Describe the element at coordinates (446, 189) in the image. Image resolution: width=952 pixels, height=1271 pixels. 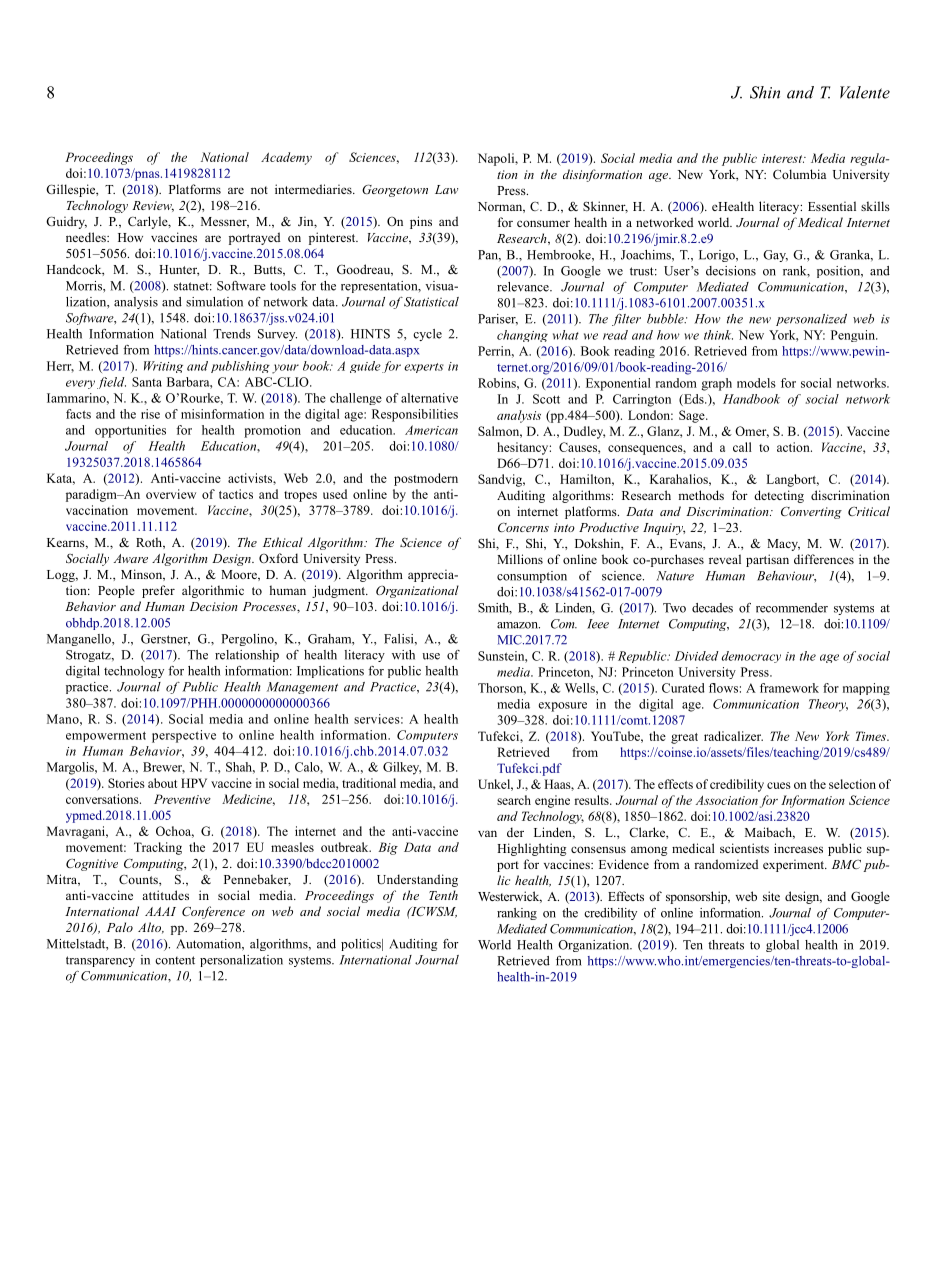
I see `Law` at that location.
